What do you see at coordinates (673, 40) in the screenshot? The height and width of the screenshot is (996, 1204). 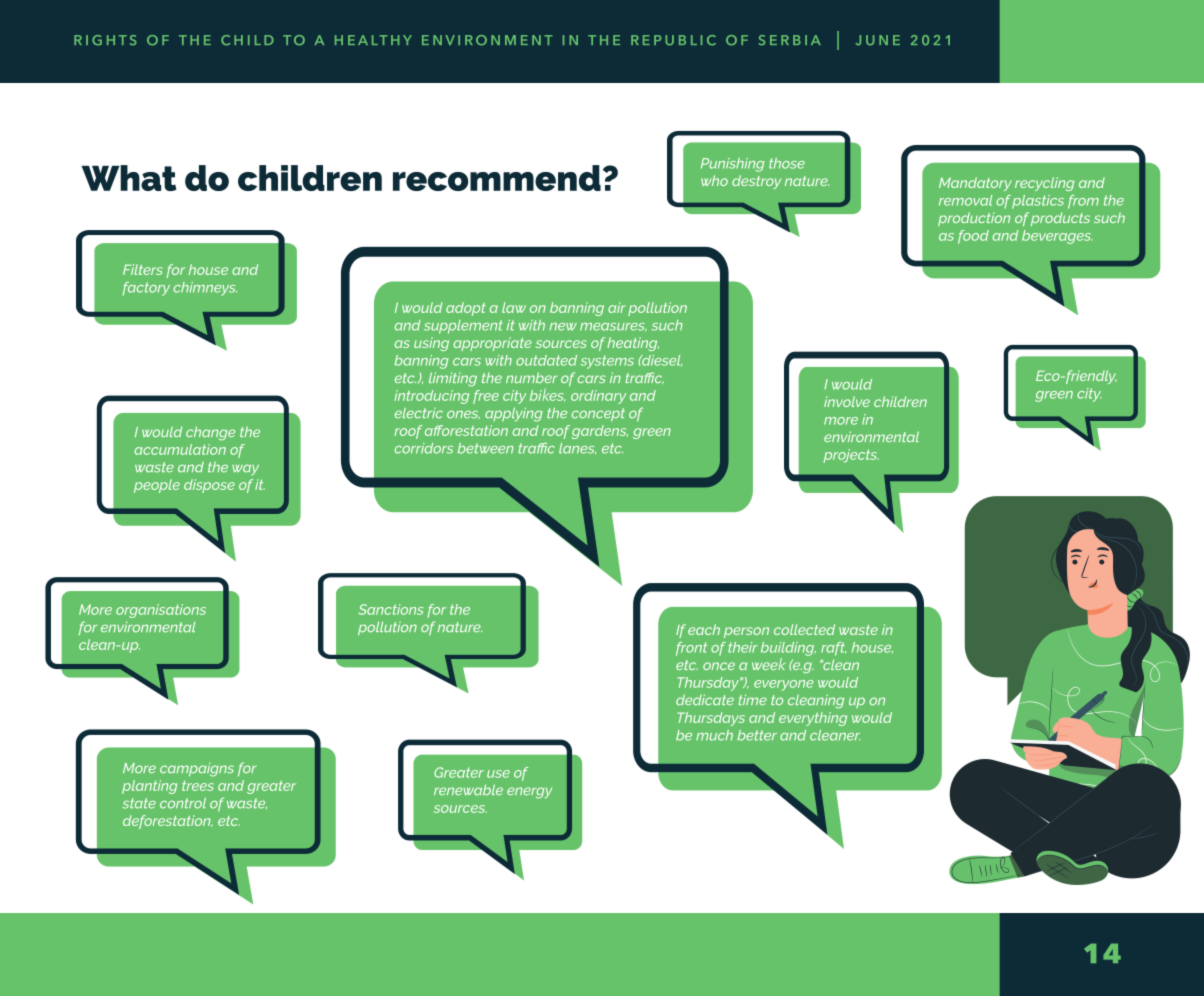 I see `republic` at bounding box center [673, 40].
